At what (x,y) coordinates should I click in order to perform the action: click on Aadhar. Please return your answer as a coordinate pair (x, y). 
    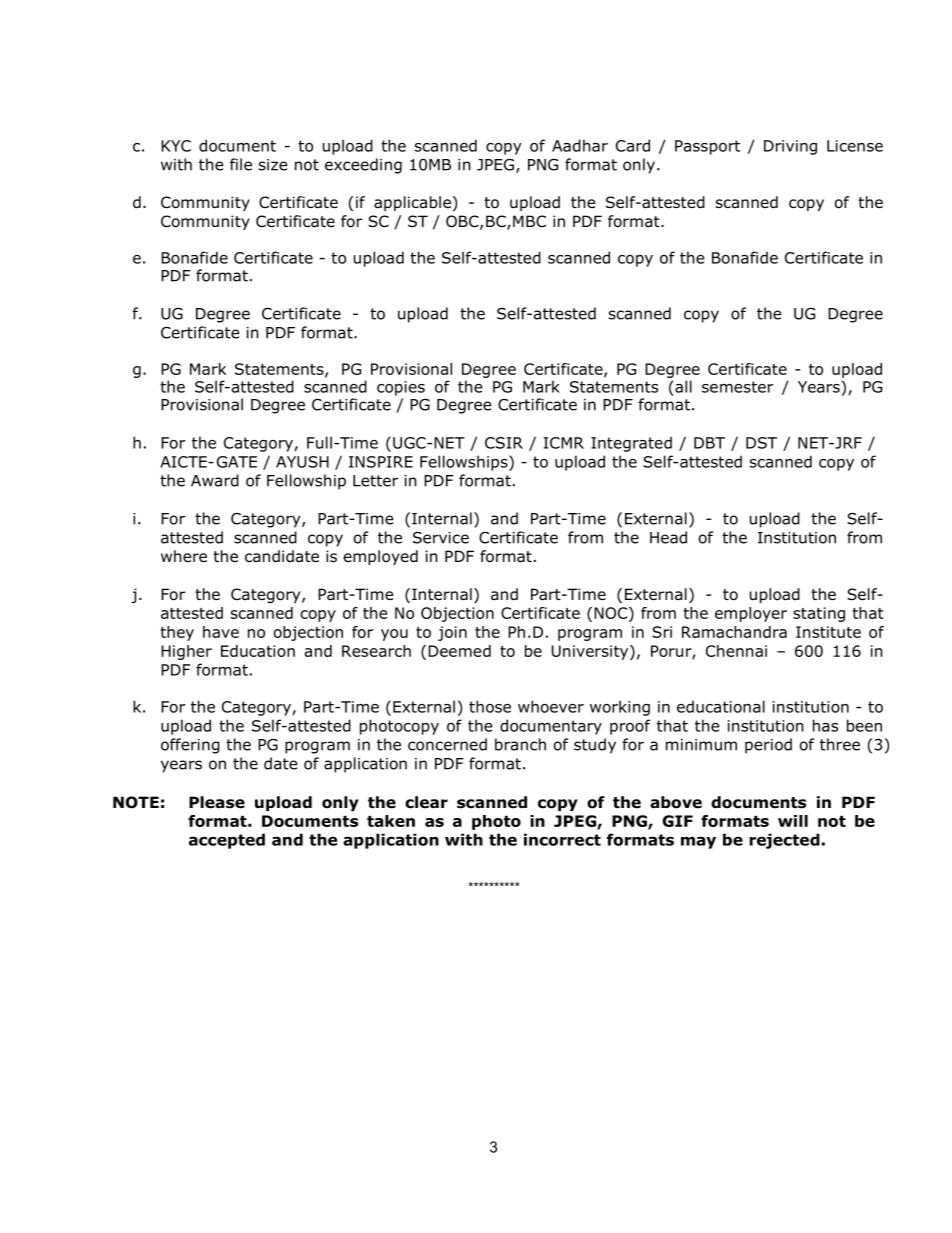
    Looking at the image, I should click on (580, 145).
